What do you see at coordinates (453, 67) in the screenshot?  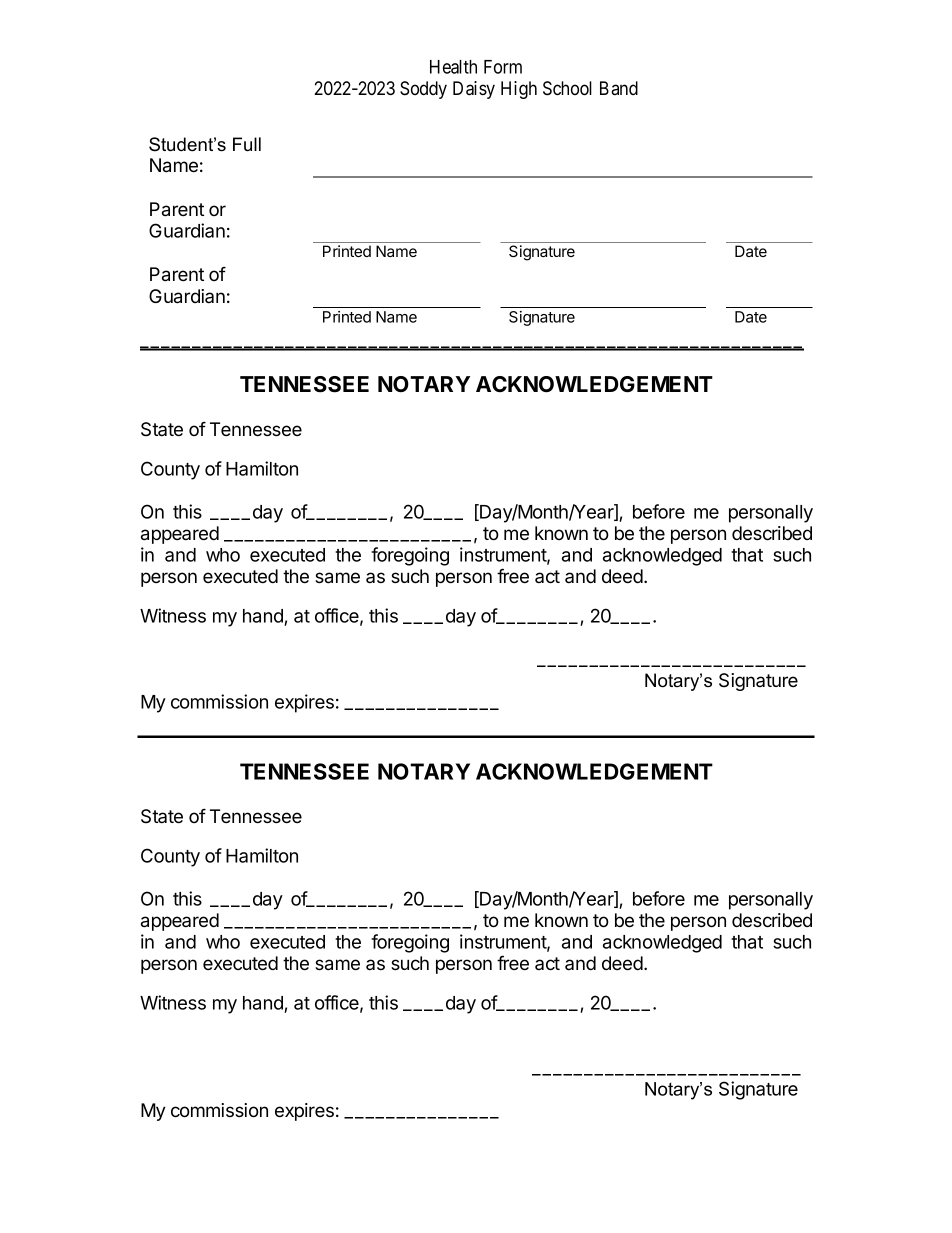 I see `Health` at bounding box center [453, 67].
